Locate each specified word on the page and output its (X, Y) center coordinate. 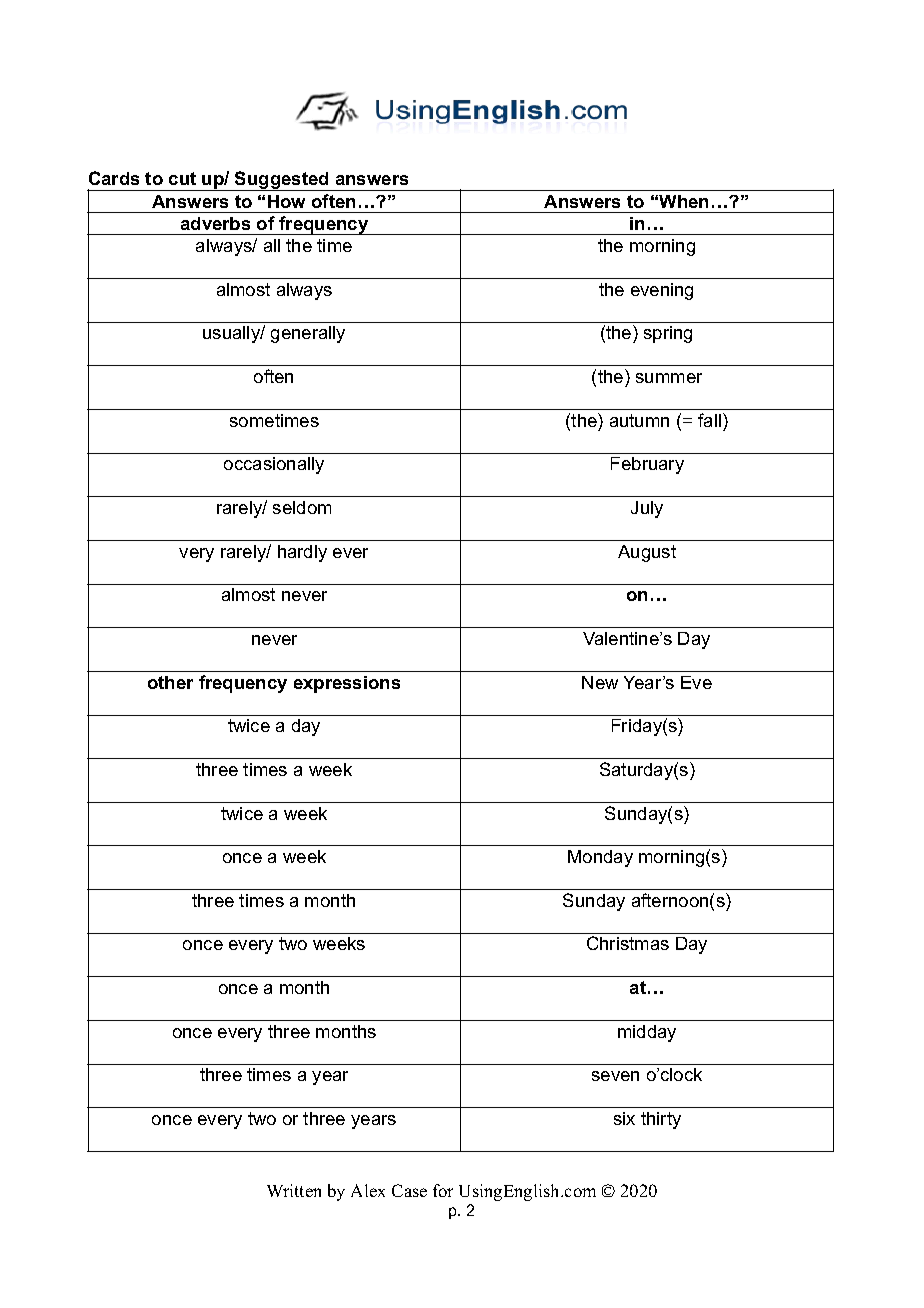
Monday (600, 858)
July (647, 509)
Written (294, 1190)
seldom (302, 507)
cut (182, 178)
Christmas (628, 943)
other (170, 682)
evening (662, 291)
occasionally (274, 465)
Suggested (282, 181)
